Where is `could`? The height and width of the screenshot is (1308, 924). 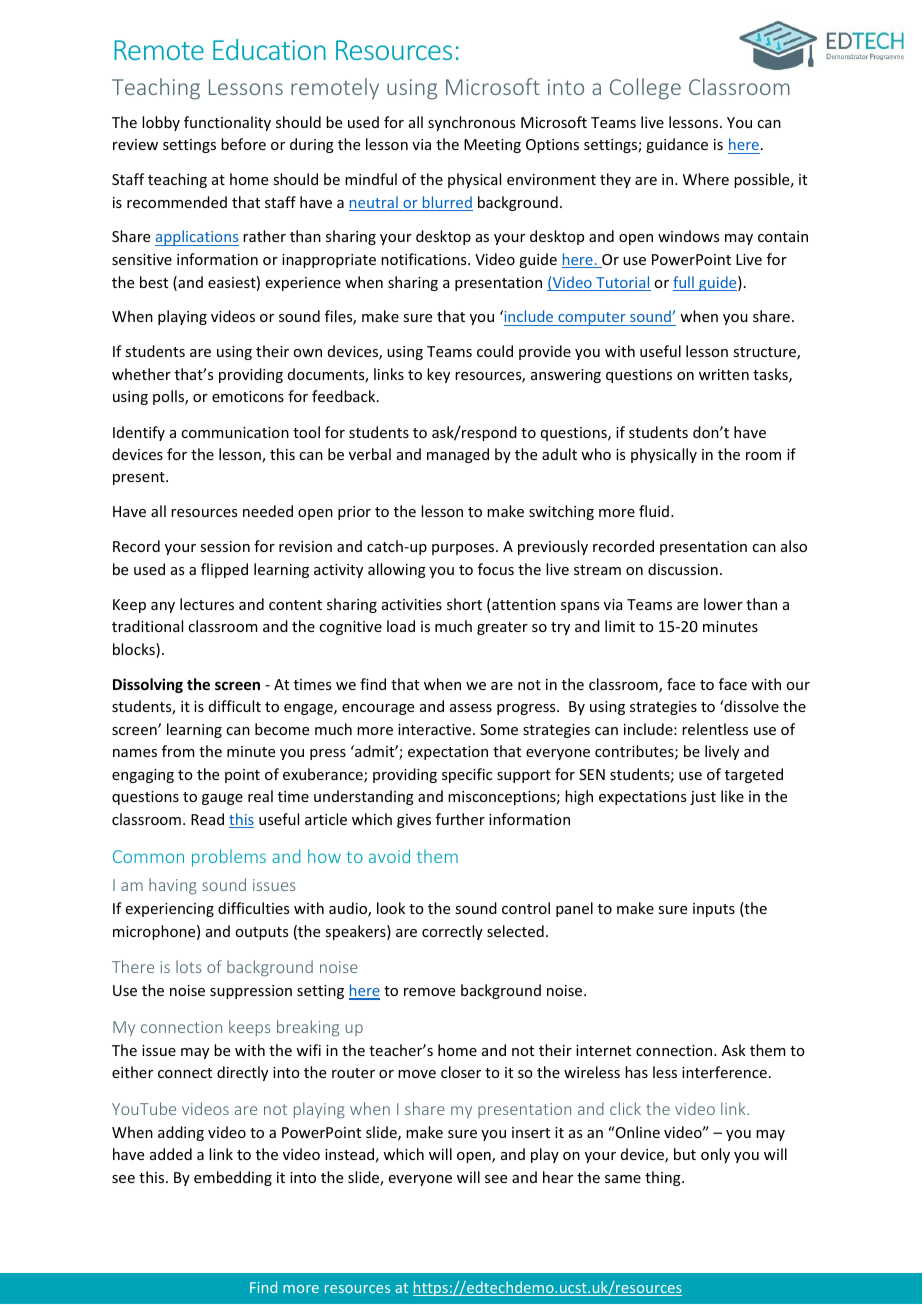
could is located at coordinates (495, 351).
